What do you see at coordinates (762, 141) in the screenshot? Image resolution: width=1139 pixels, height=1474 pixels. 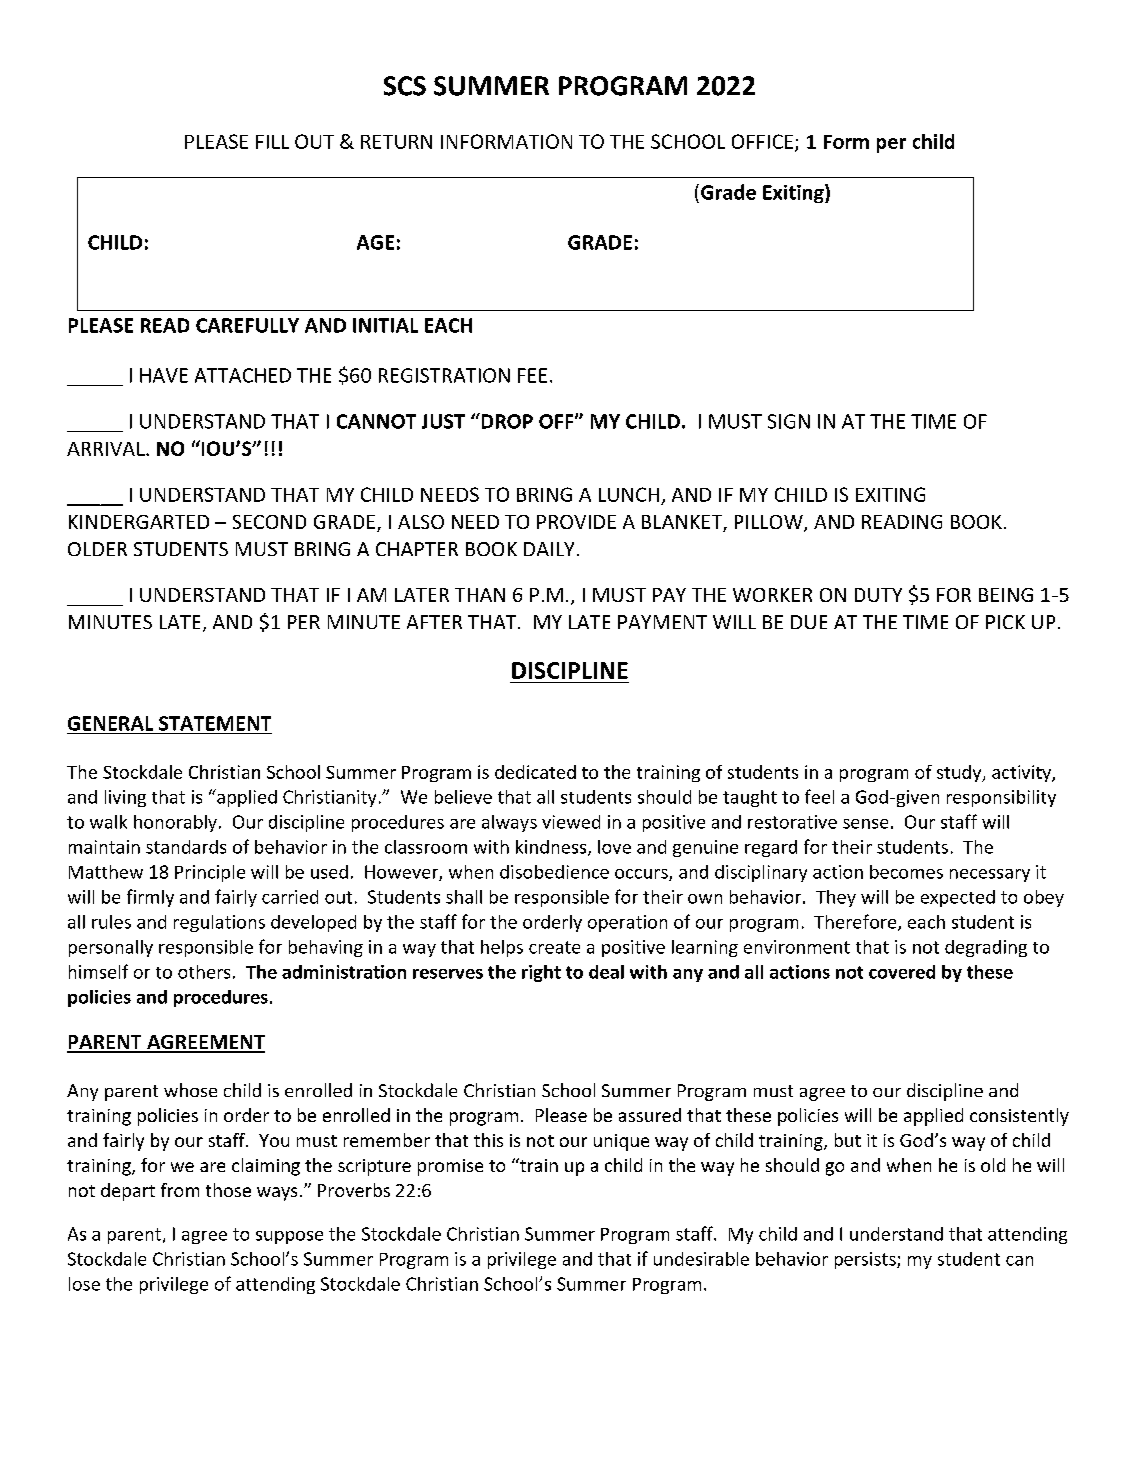 I see `OFFICE` at bounding box center [762, 141].
